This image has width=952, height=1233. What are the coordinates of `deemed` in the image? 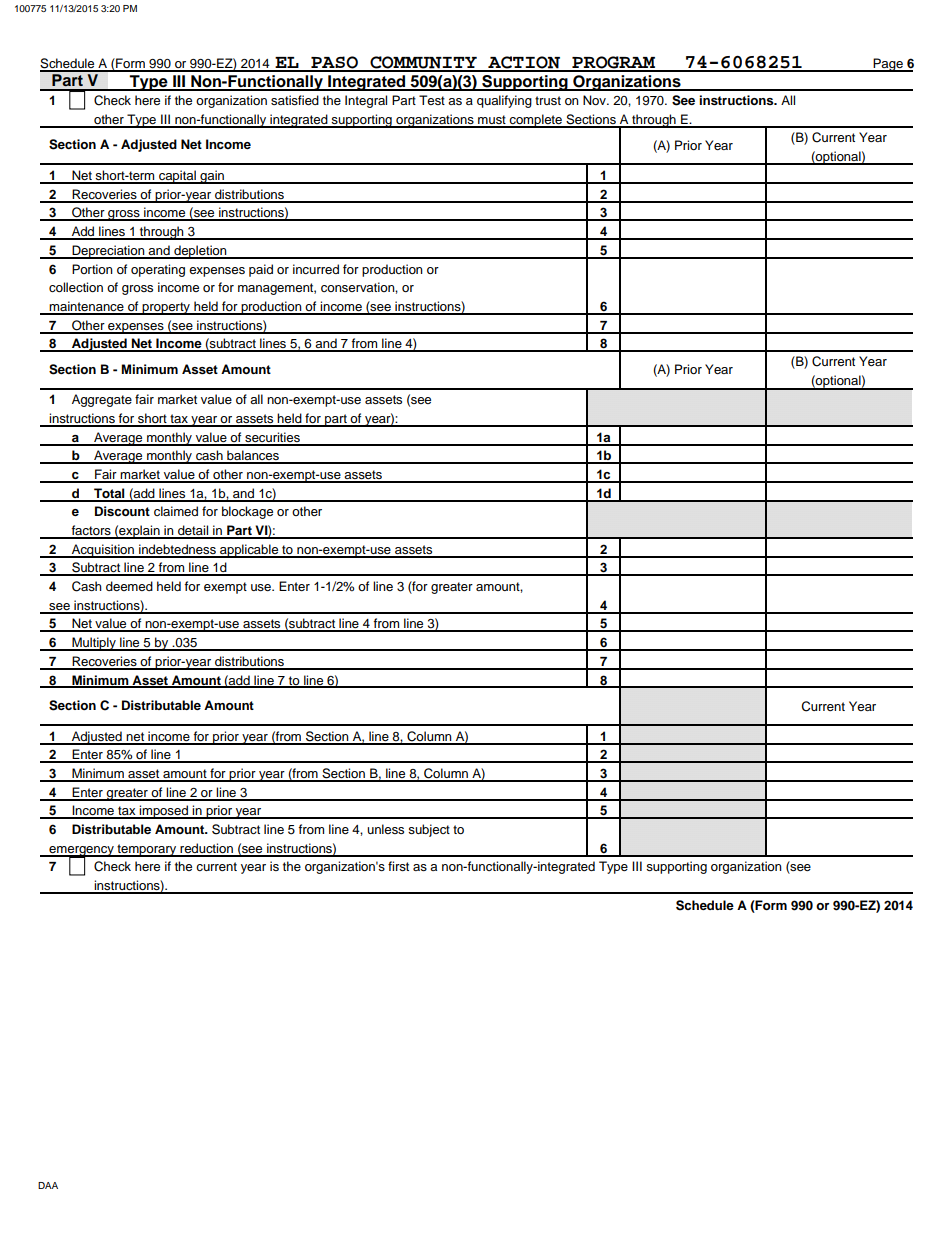 It's located at (129, 586).
